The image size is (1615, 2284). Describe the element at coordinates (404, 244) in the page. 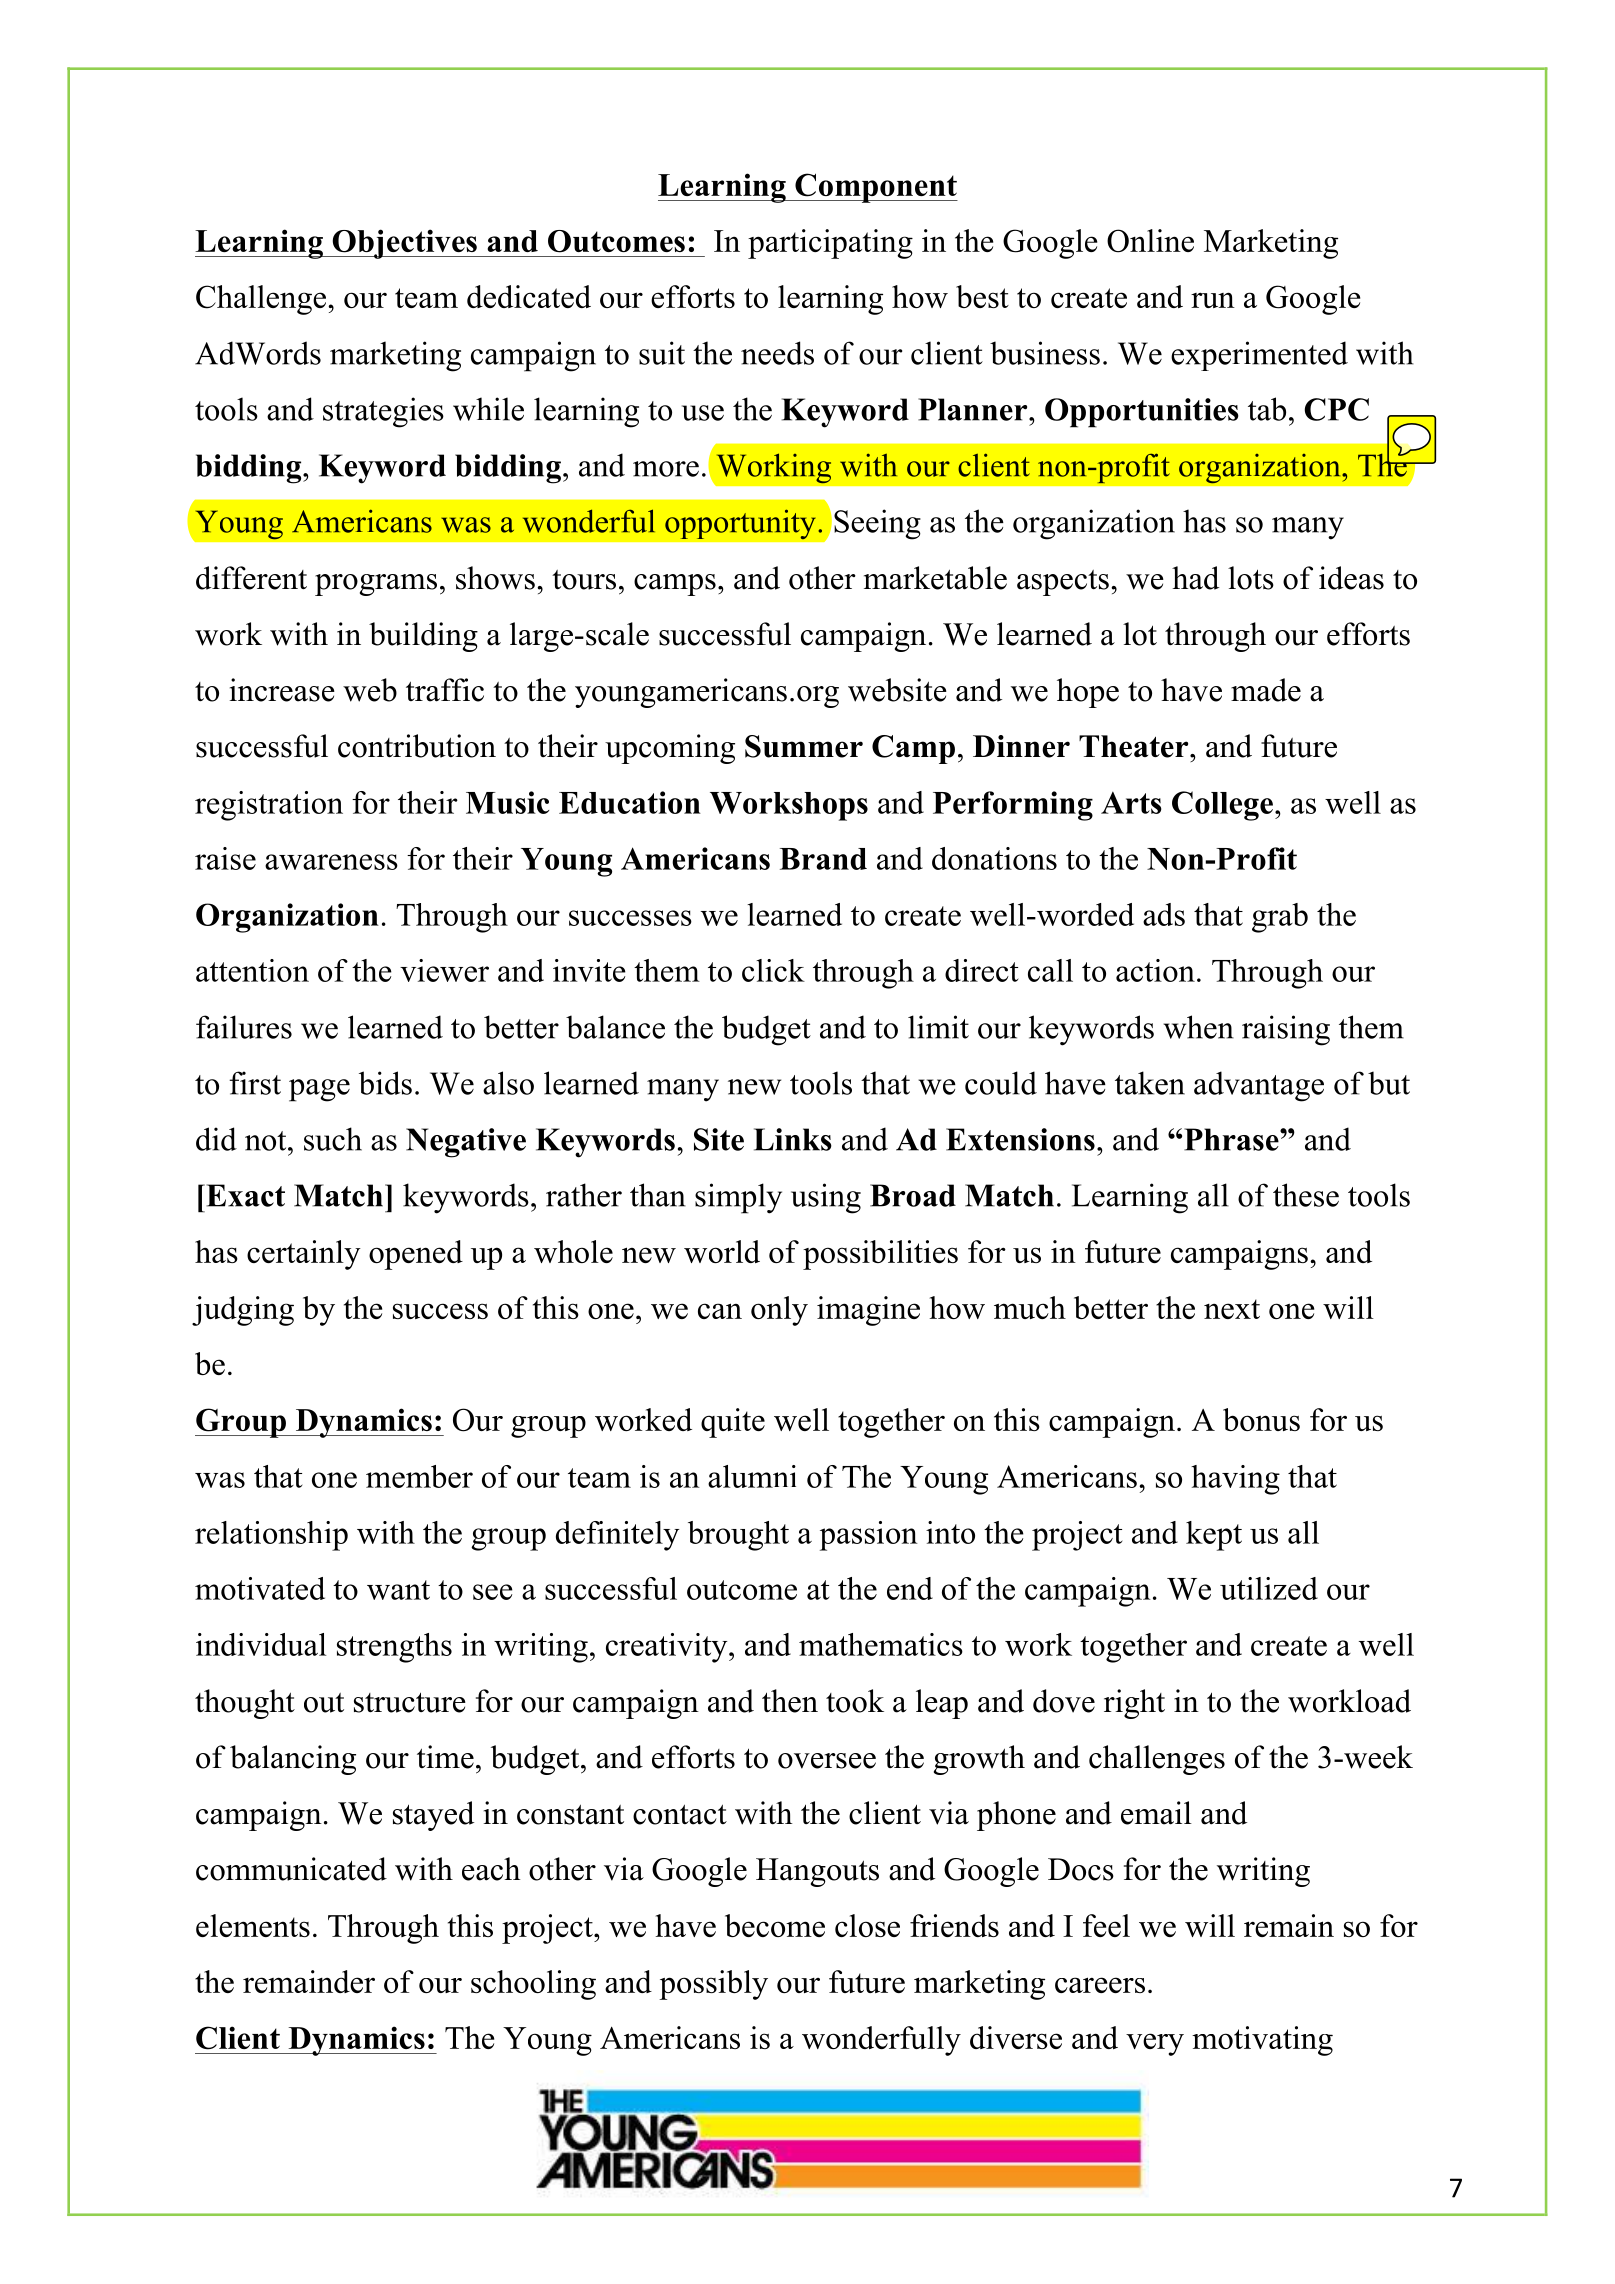

I see `Objectives` at that location.
